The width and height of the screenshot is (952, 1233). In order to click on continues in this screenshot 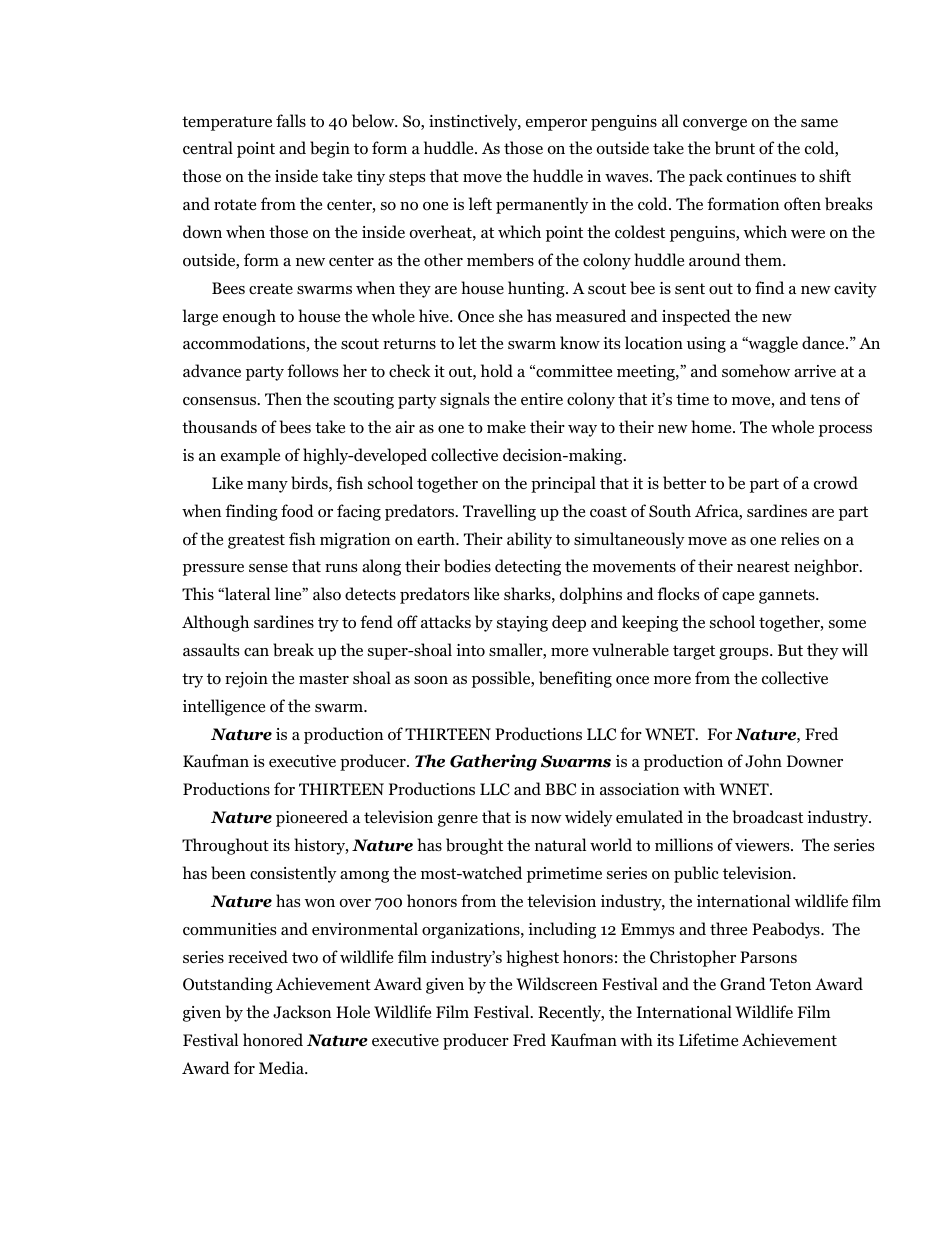, I will do `click(761, 176)`.
